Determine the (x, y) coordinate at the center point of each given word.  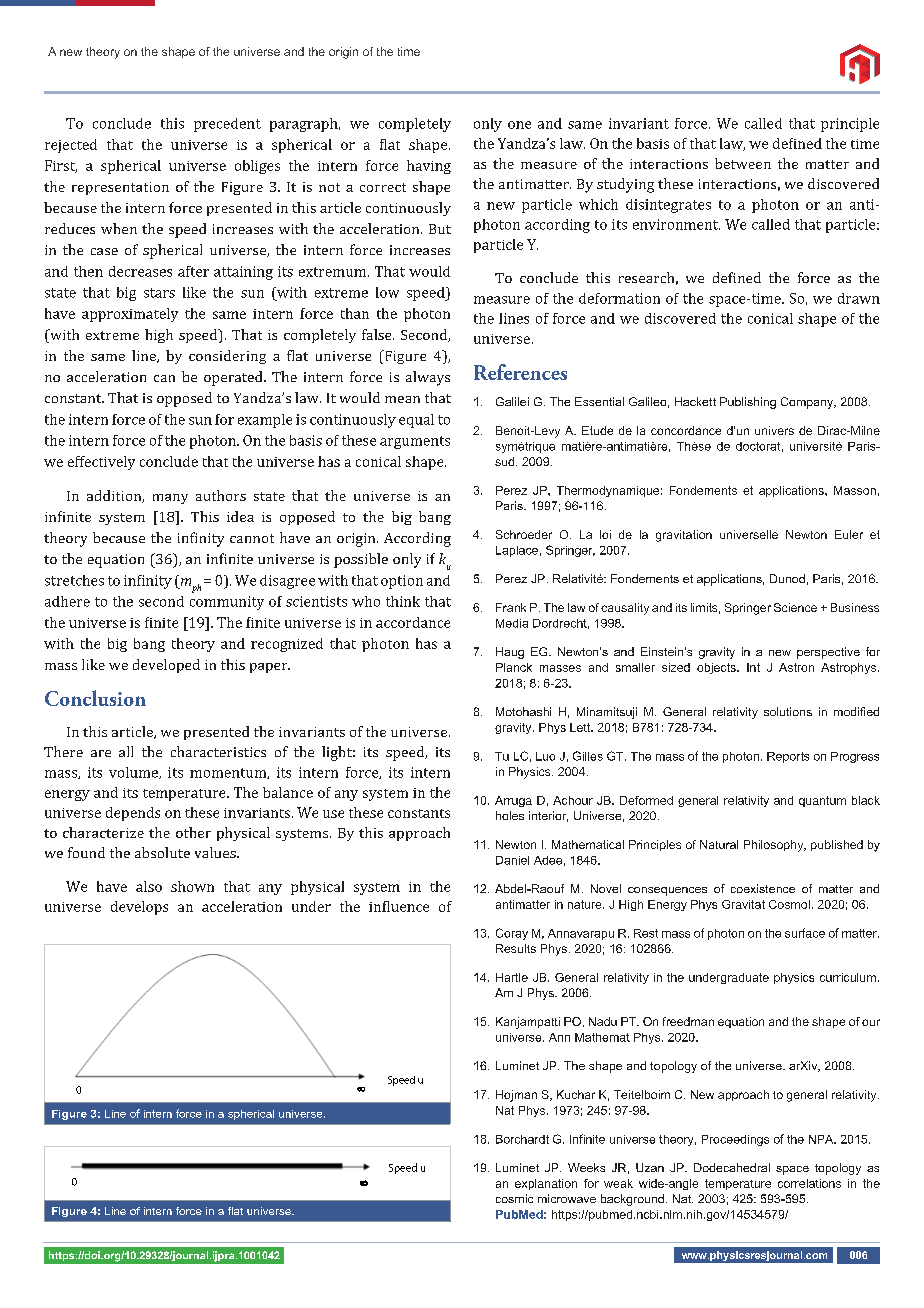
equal (416, 421)
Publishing (748, 403)
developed (166, 666)
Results (516, 948)
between (743, 163)
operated (234, 378)
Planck (514, 667)
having (429, 167)
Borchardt (522, 1139)
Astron (796, 667)
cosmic (514, 1198)
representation (120, 188)
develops (139, 908)
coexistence (763, 888)
